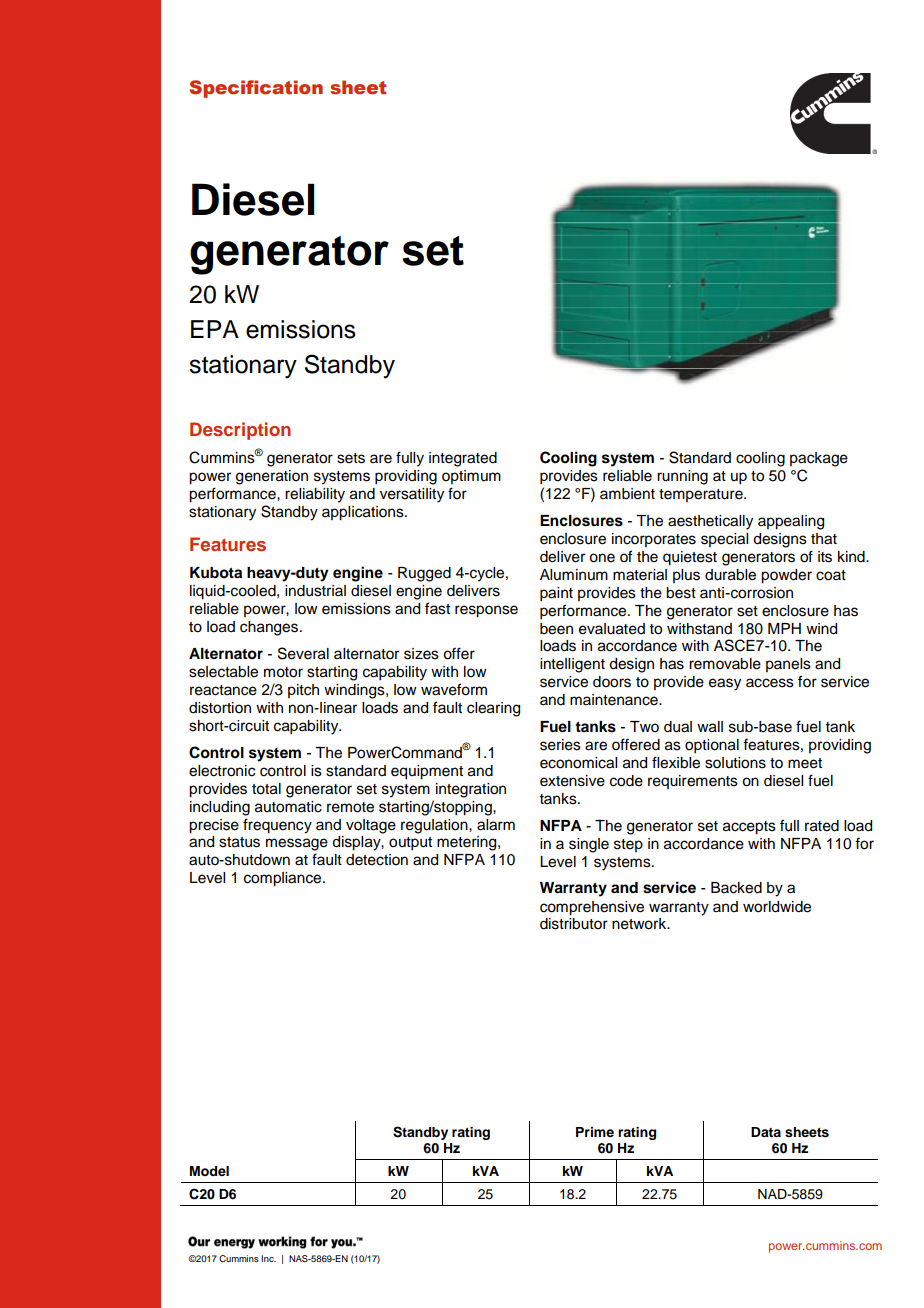  Describe the element at coordinates (471, 477) in the image. I see `optimum` at that location.
